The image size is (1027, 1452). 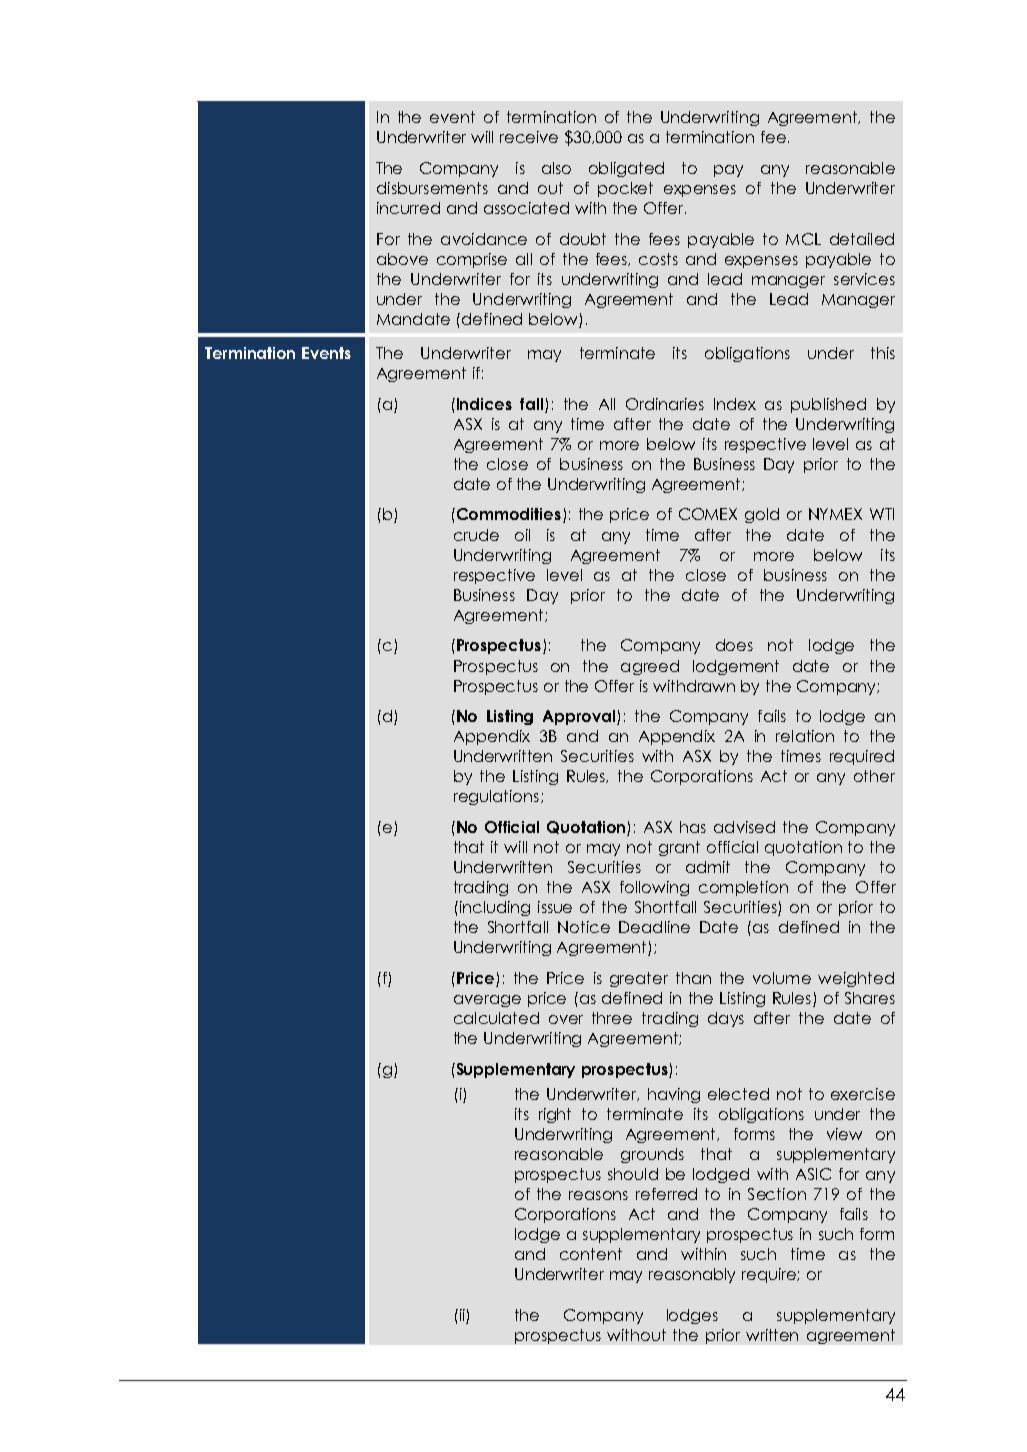 What do you see at coordinates (805, 736) in the screenshot?
I see `relation` at bounding box center [805, 736].
